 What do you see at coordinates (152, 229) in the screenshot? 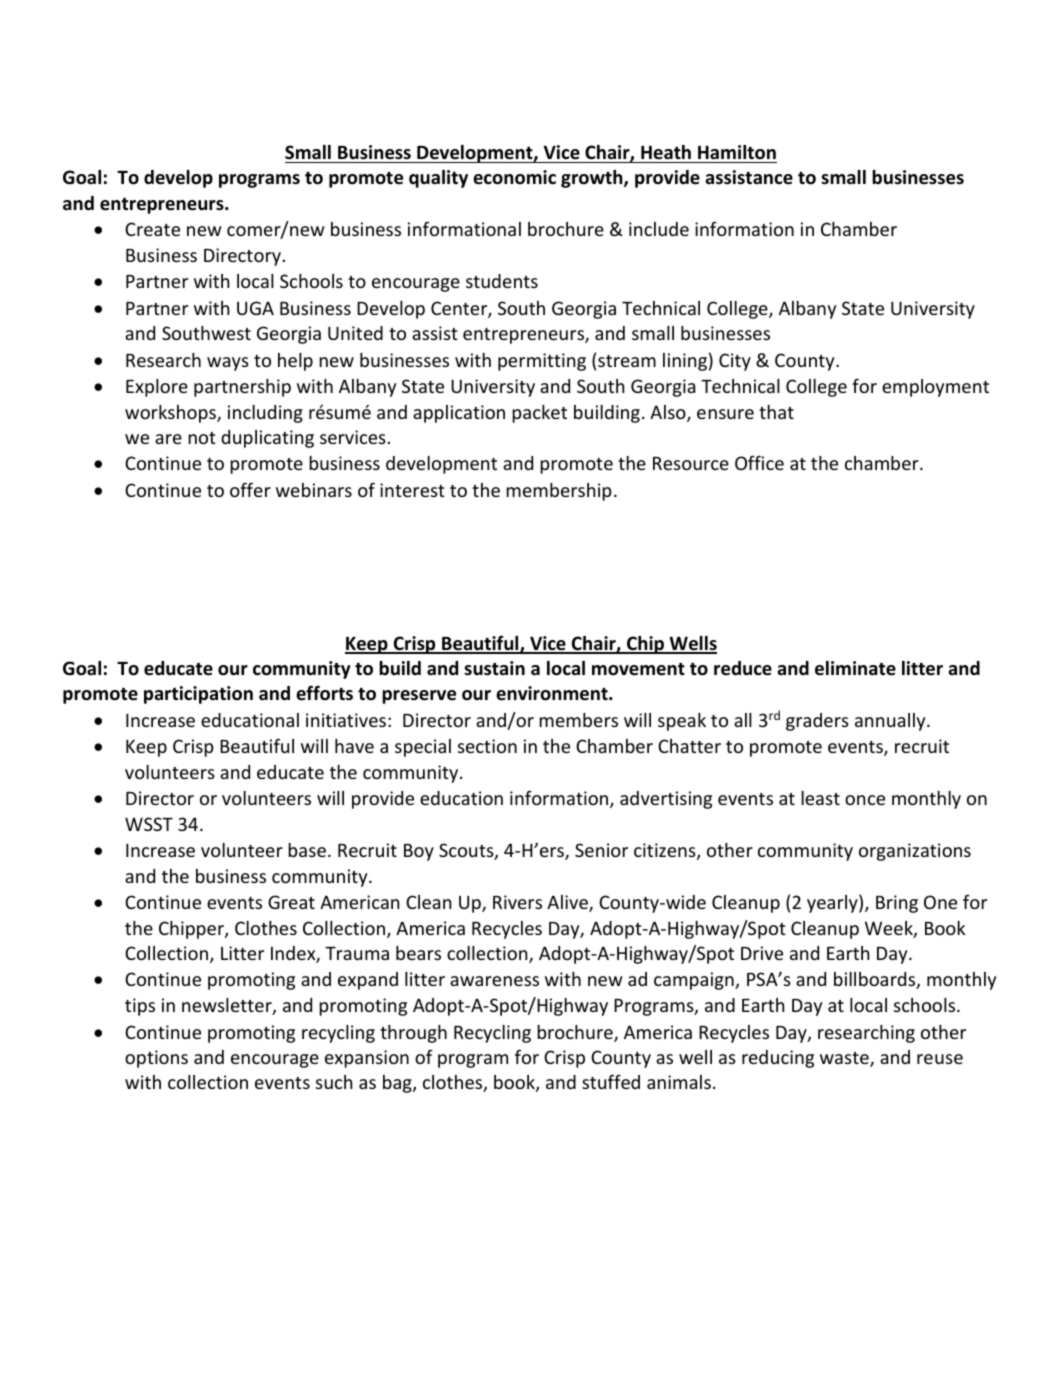
I see `Create` at bounding box center [152, 229].
